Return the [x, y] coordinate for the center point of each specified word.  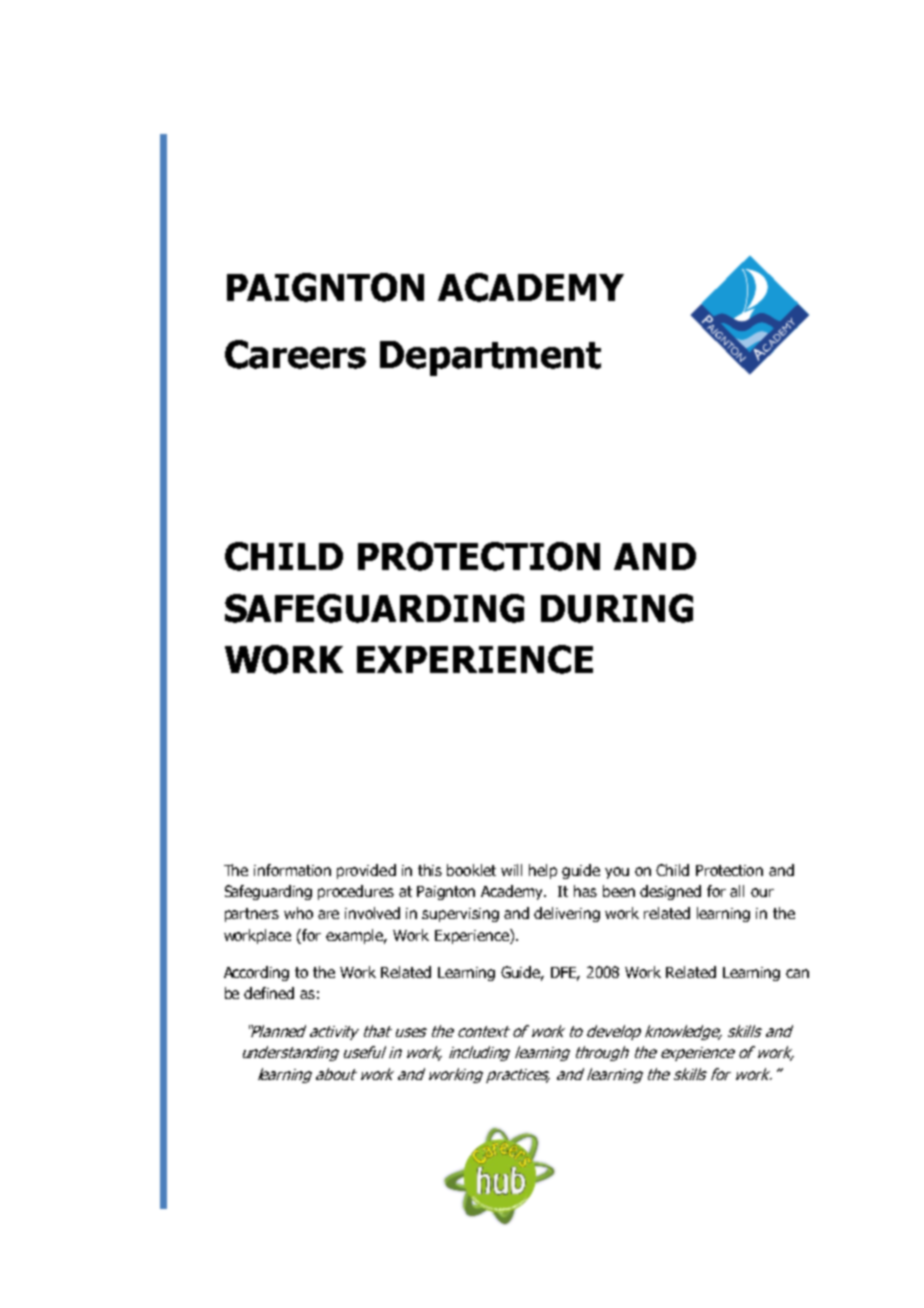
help [543, 871]
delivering [567, 914]
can [797, 973]
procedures [356, 892]
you [617, 873]
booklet [471, 870]
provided [366, 871]
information [292, 870]
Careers [295, 354]
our [762, 892]
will [511, 870]
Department [490, 358]
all [737, 891]
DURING [617, 608]
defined [269, 993]
